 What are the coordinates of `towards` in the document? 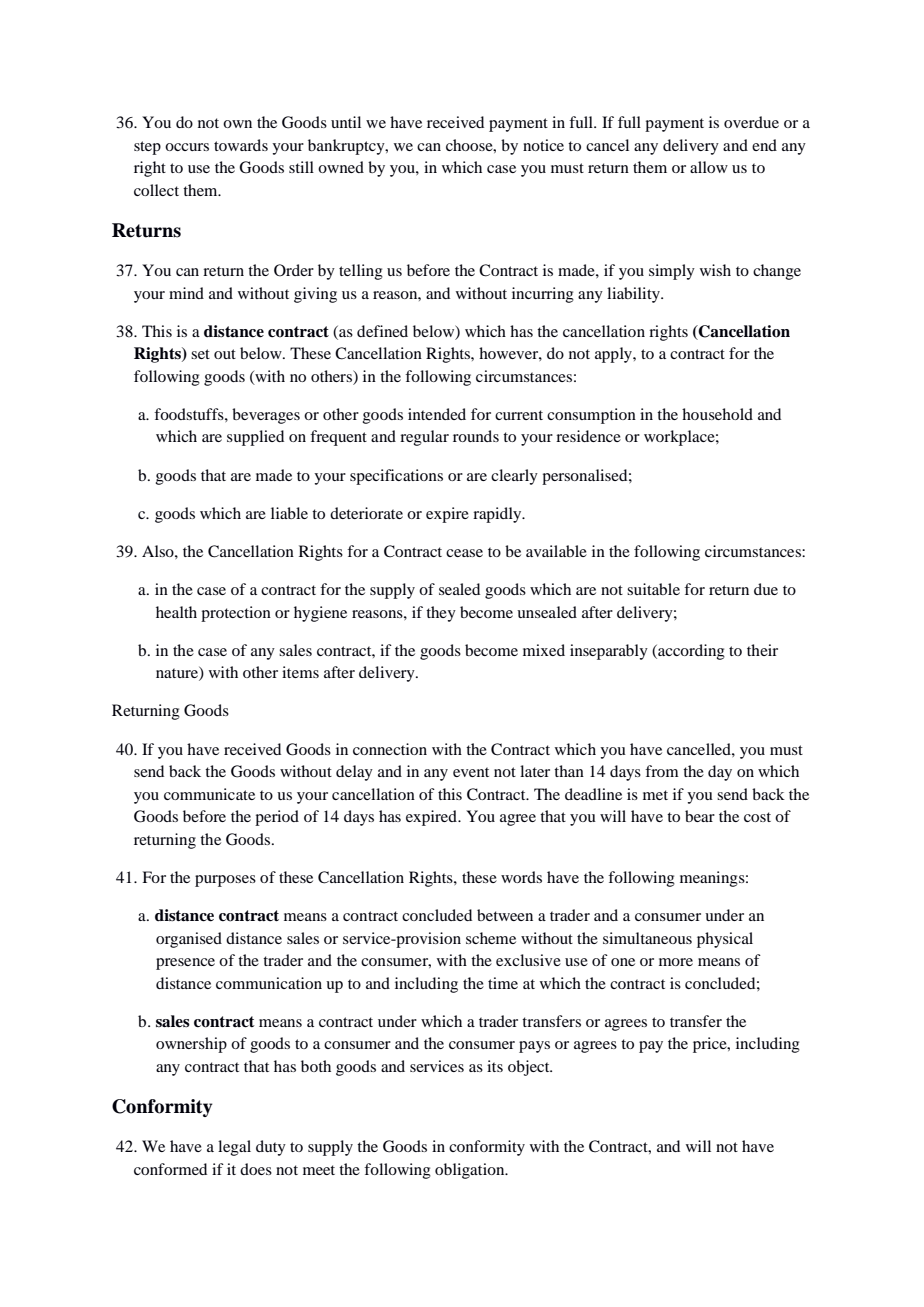 It's located at (241, 145).
